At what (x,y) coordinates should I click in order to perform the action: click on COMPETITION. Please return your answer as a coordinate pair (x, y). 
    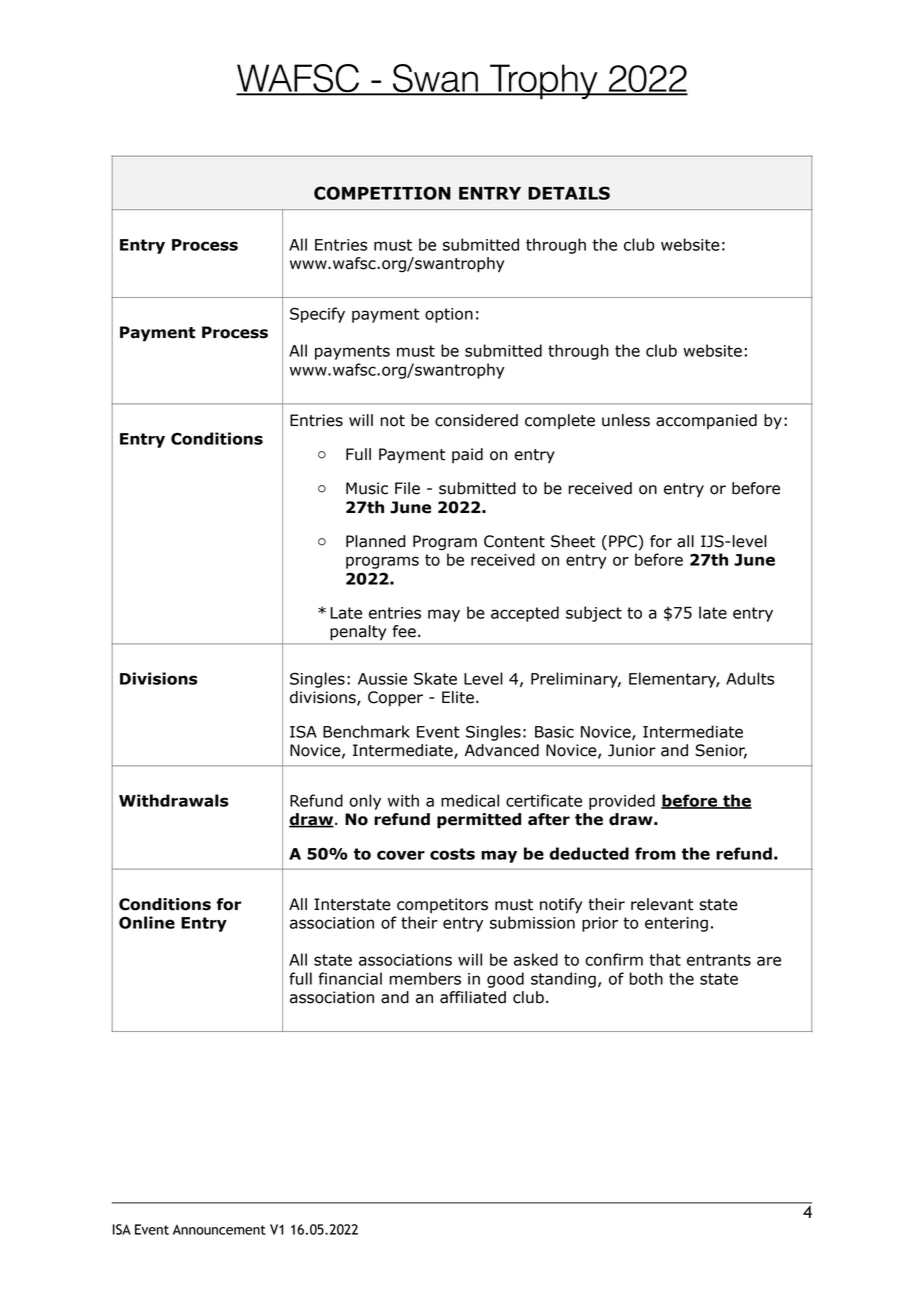
    Looking at the image, I should click on (382, 193).
